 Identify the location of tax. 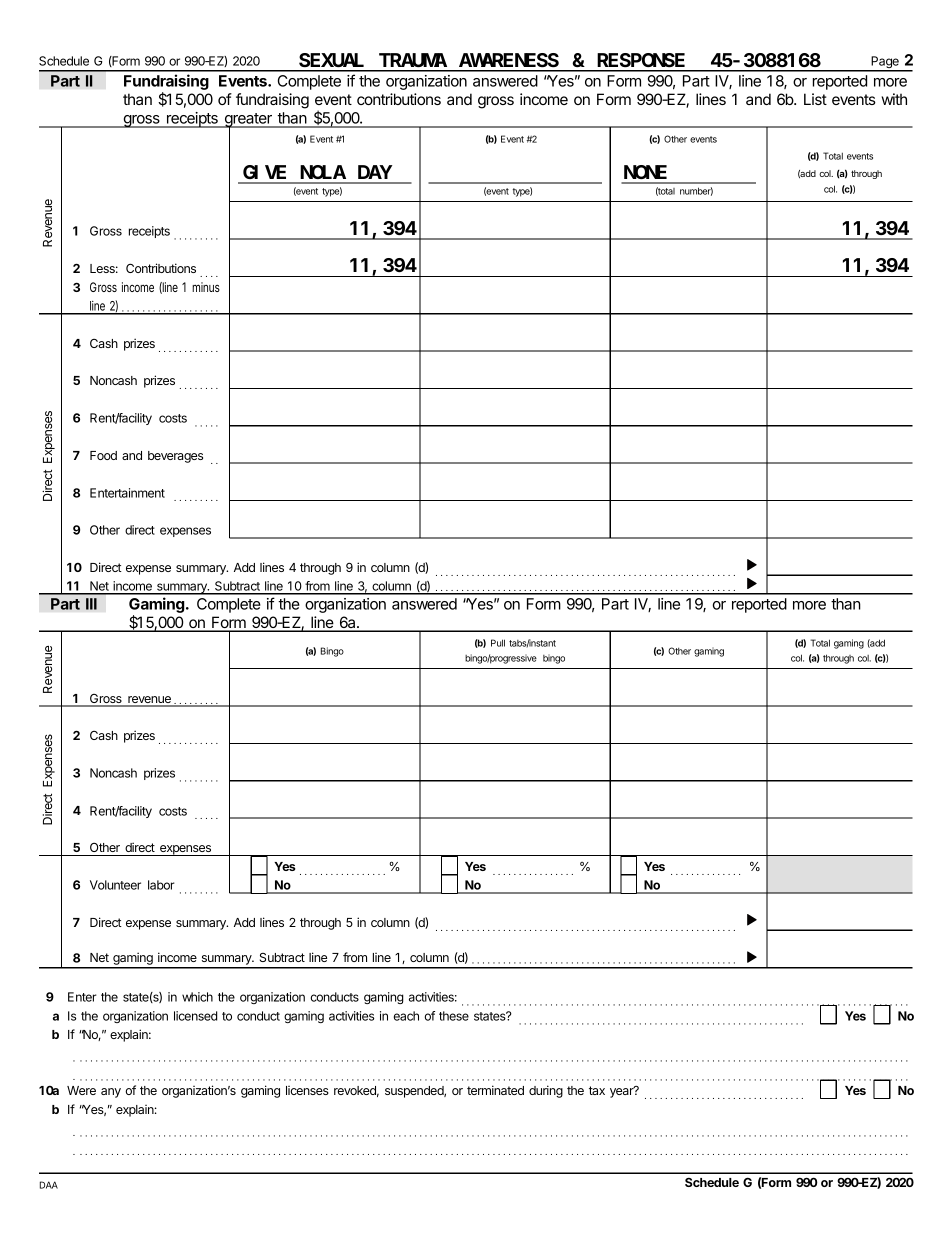
(597, 1090).
